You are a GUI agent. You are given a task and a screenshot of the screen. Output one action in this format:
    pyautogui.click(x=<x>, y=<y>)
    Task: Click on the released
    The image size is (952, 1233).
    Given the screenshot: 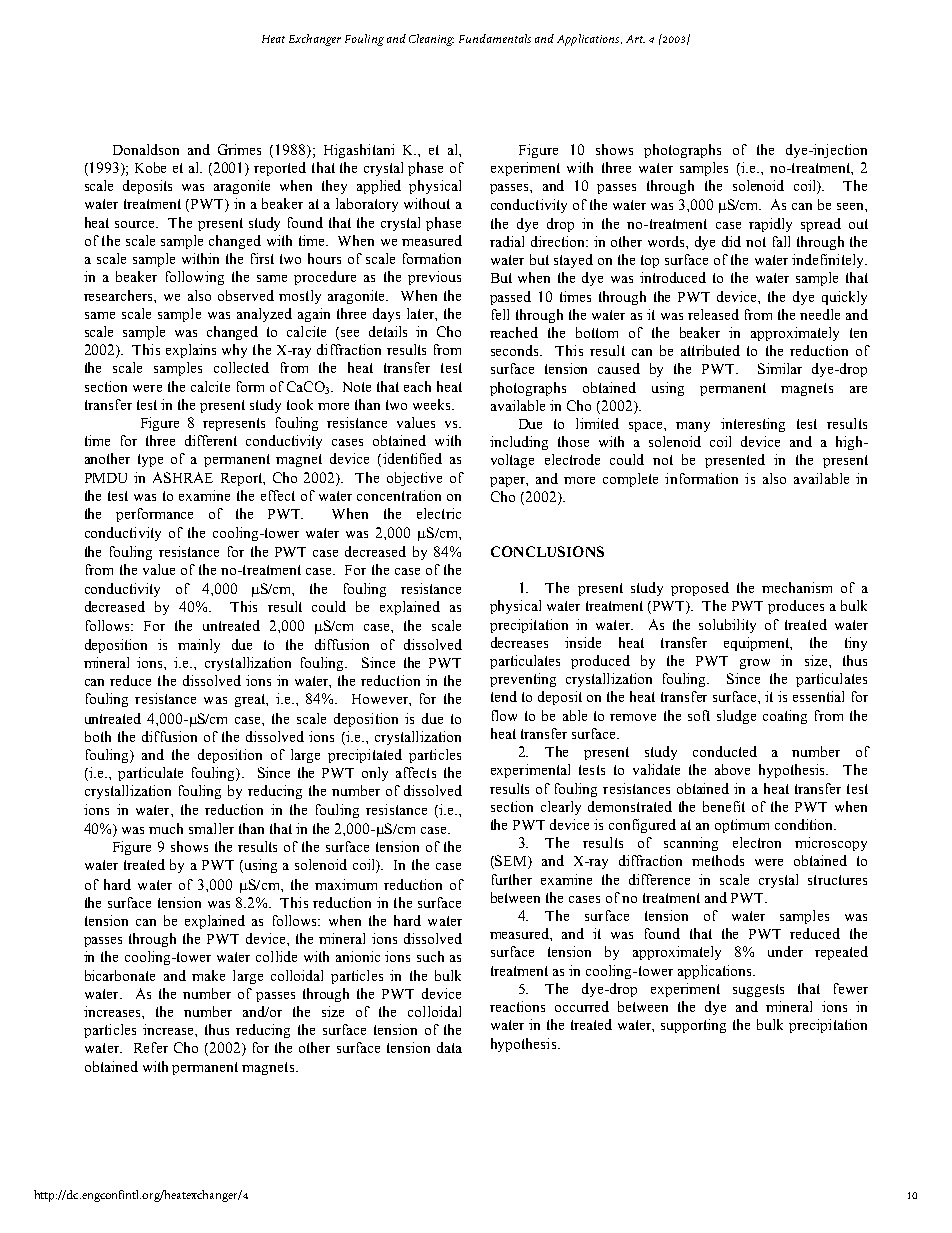 What is the action you would take?
    pyautogui.click(x=713, y=314)
